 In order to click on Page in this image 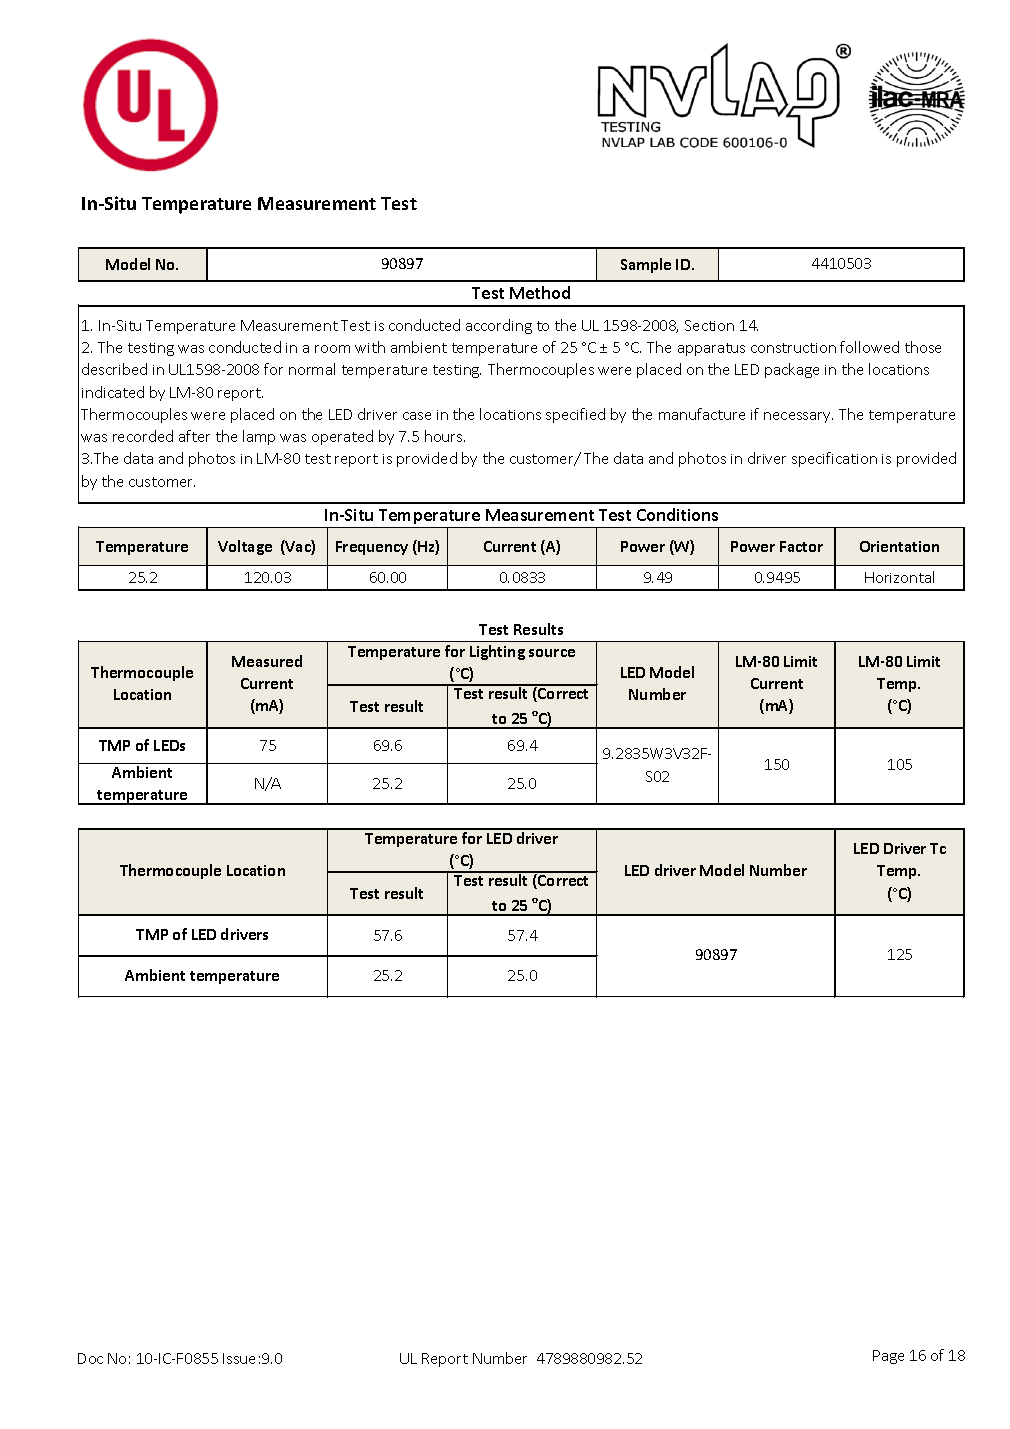, I will do `click(888, 1357)`.
